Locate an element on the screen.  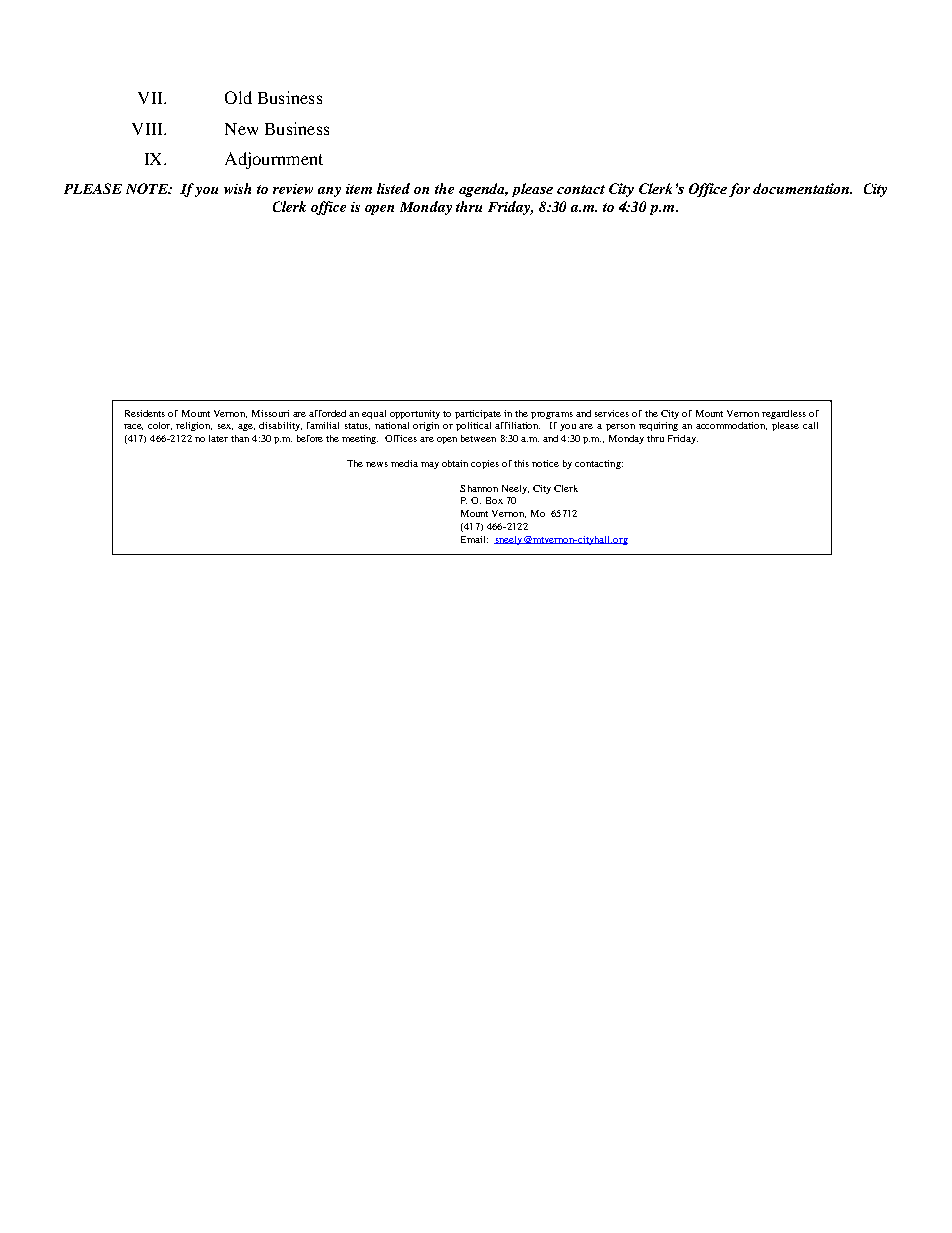
news is located at coordinates (377, 464).
